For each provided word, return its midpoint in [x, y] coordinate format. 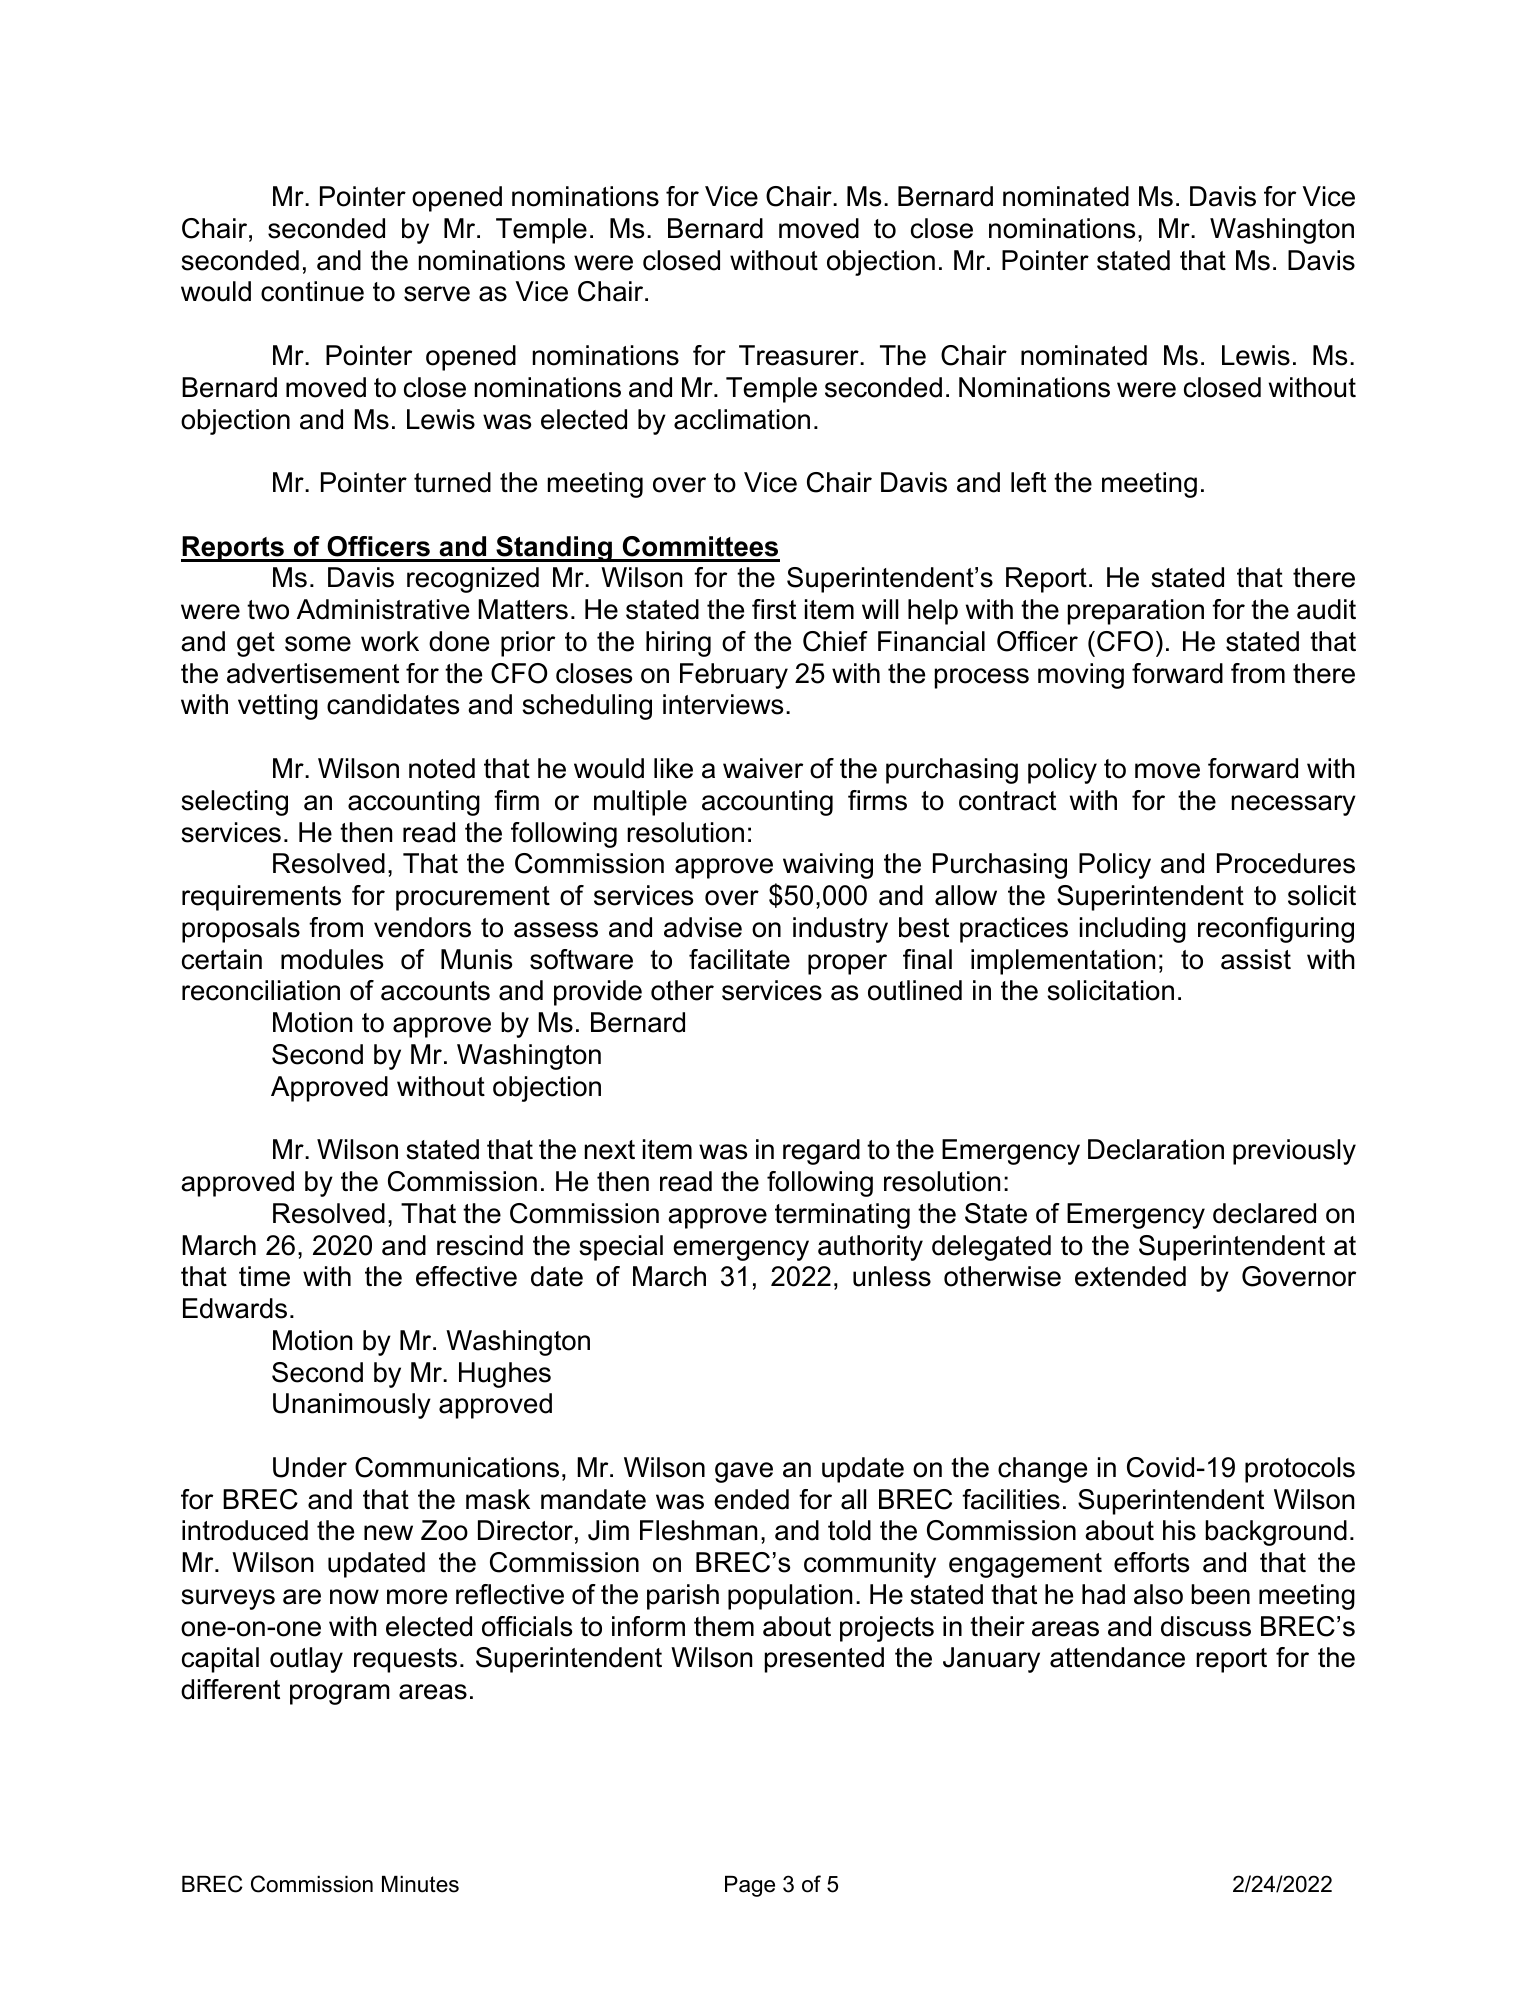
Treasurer [800, 355]
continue [312, 291]
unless [892, 1276]
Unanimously [352, 1406]
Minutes [420, 1884]
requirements [261, 898]
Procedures [1286, 863]
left [1028, 482]
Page [750, 1886]
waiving [828, 866]
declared [1264, 1213]
